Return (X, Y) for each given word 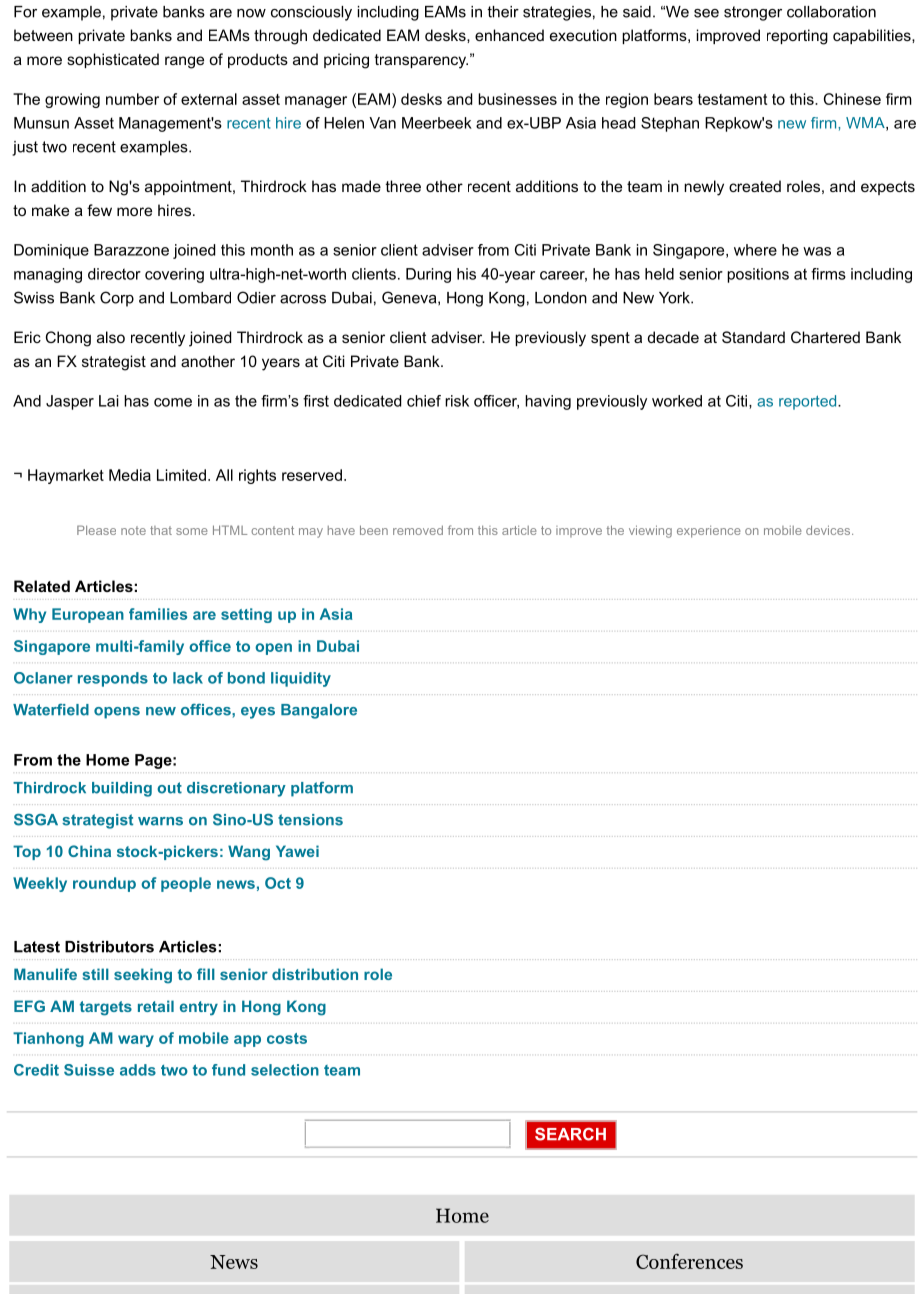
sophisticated (113, 60)
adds (138, 1070)
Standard (753, 337)
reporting (797, 37)
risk (457, 401)
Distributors (109, 947)
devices (829, 530)
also (111, 337)
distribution (315, 974)
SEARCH (570, 1134)
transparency (421, 61)
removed (418, 530)
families (158, 614)
